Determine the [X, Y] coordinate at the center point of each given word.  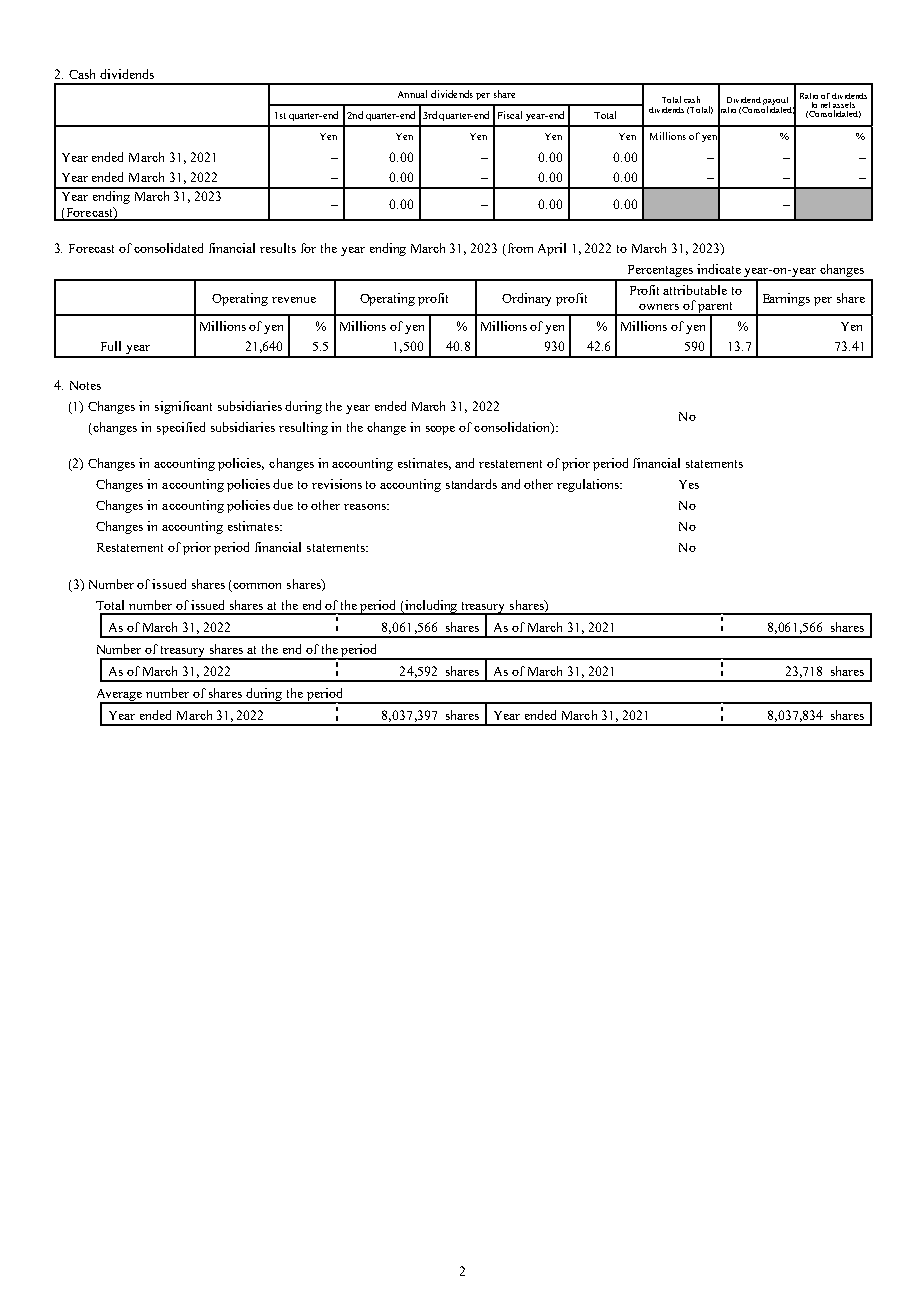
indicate [719, 269]
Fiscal [510, 115]
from [520, 248]
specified [181, 428]
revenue [294, 300]
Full [111, 346]
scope [440, 430]
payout [777, 102]
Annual [412, 94]
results [278, 248]
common [257, 586]
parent [715, 309]
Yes [689, 484]
